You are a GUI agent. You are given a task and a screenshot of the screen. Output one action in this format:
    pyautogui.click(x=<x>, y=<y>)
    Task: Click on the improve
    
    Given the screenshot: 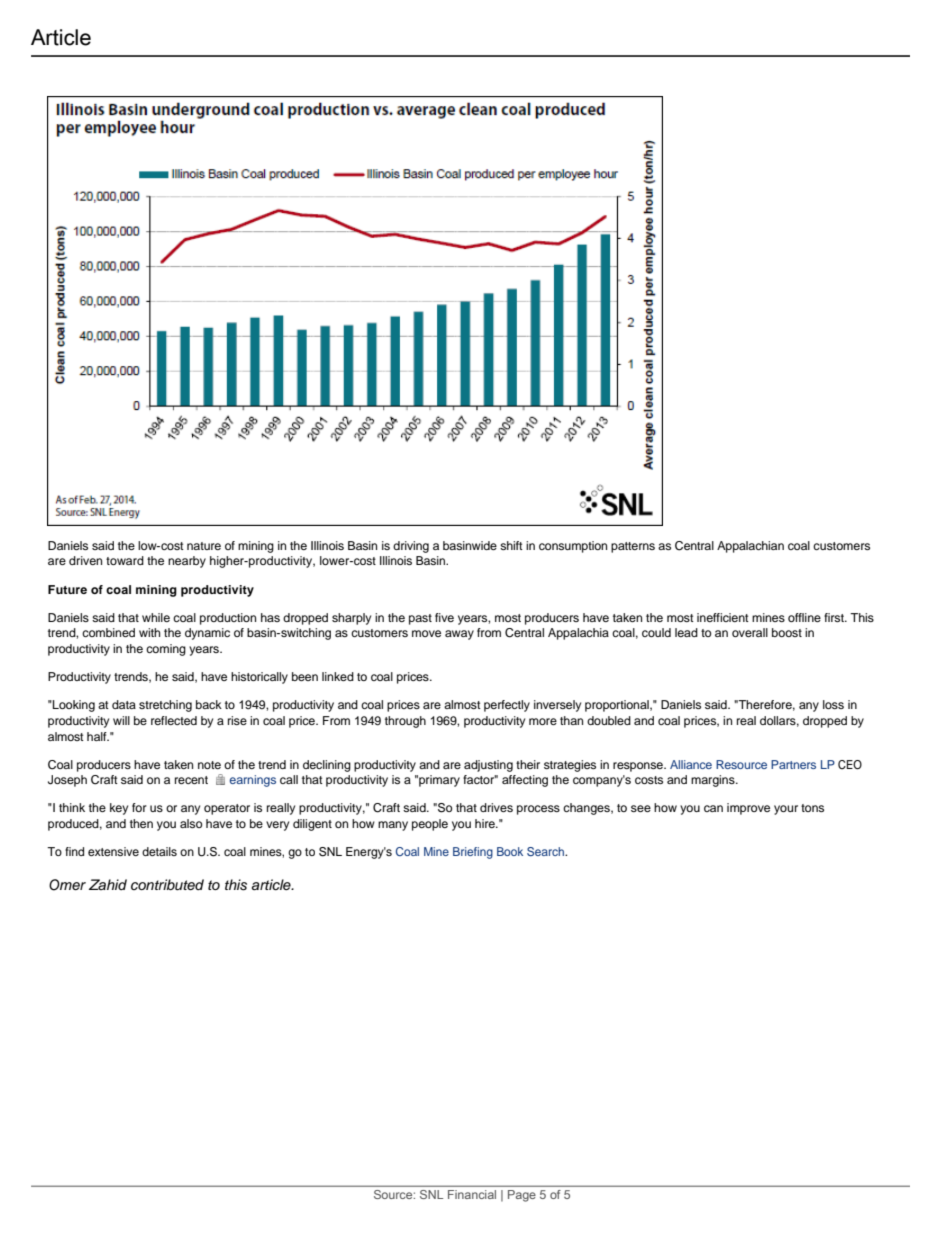 What is the action you would take?
    pyautogui.click(x=748, y=809)
